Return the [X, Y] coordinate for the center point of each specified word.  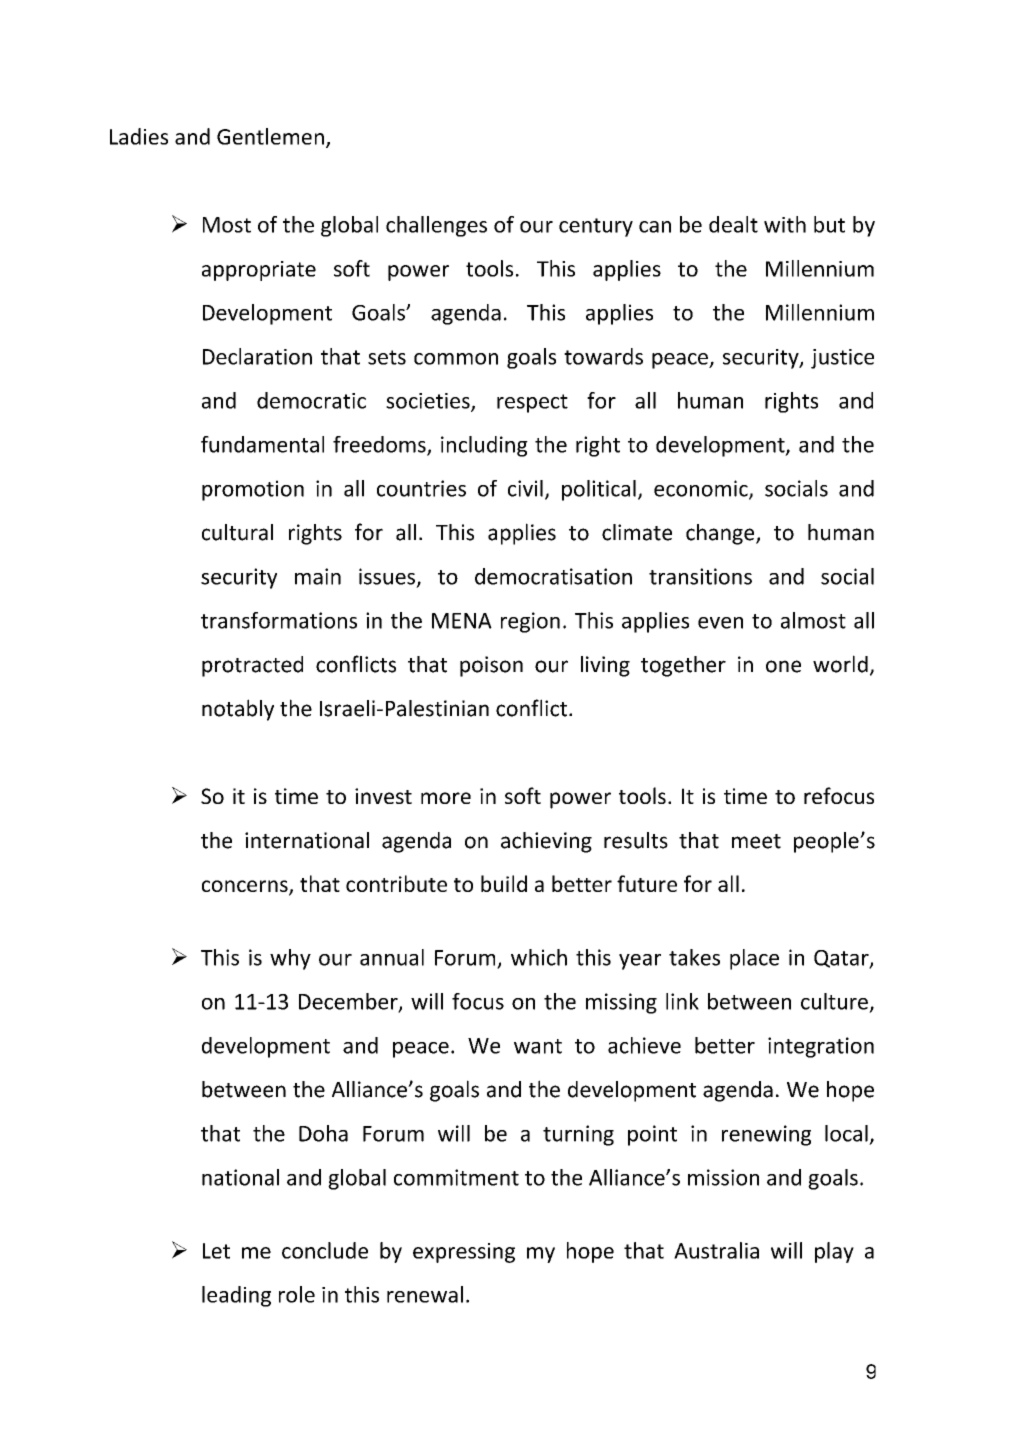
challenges [436, 226]
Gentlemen [270, 136]
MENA [462, 621]
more [446, 798]
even [720, 623]
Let [216, 1251]
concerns [246, 887]
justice [842, 359]
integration [821, 1047]
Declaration [257, 356]
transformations [279, 620]
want [538, 1046]
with [785, 224]
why [290, 959]
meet [756, 841]
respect [532, 403]
